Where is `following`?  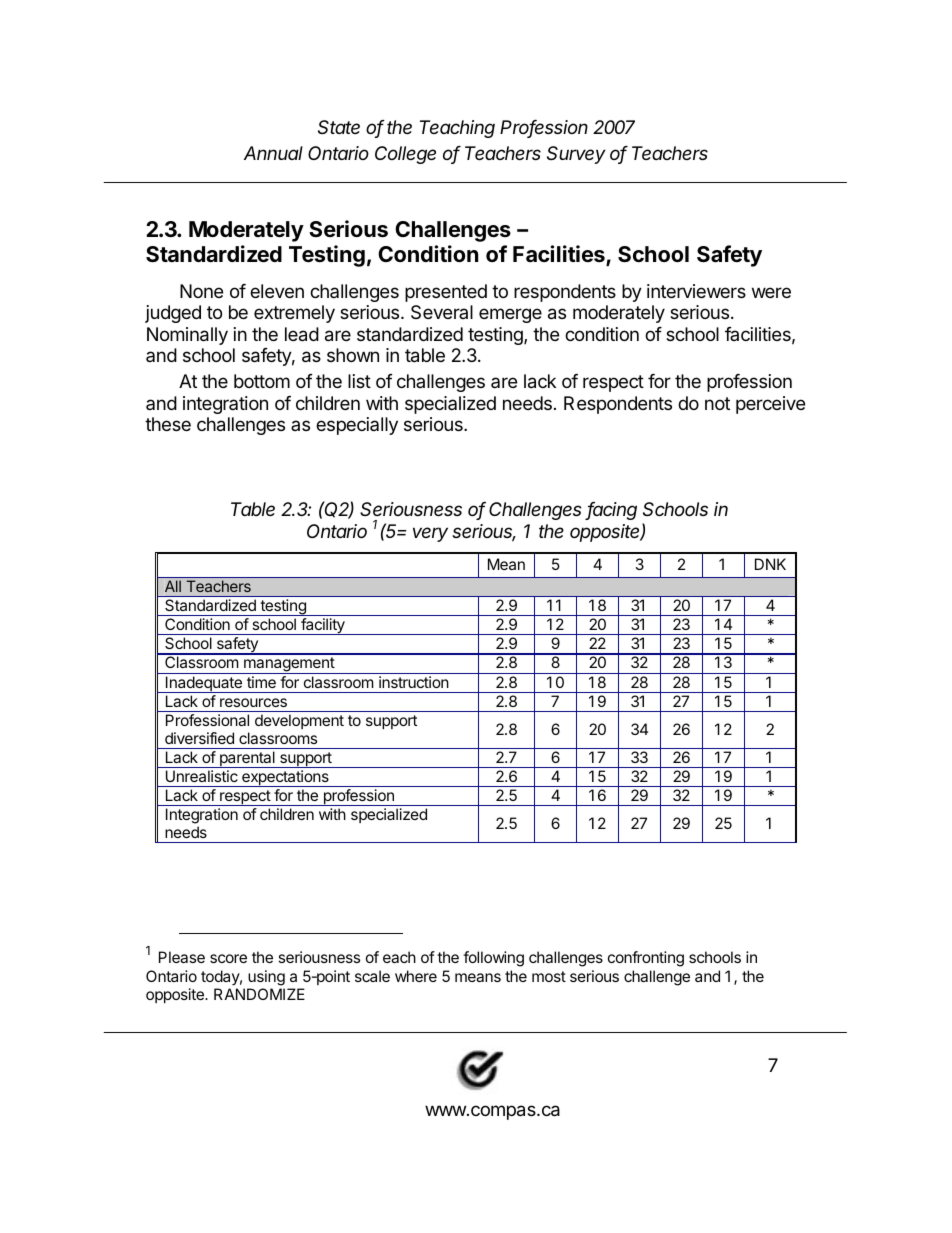 following is located at coordinates (493, 959).
